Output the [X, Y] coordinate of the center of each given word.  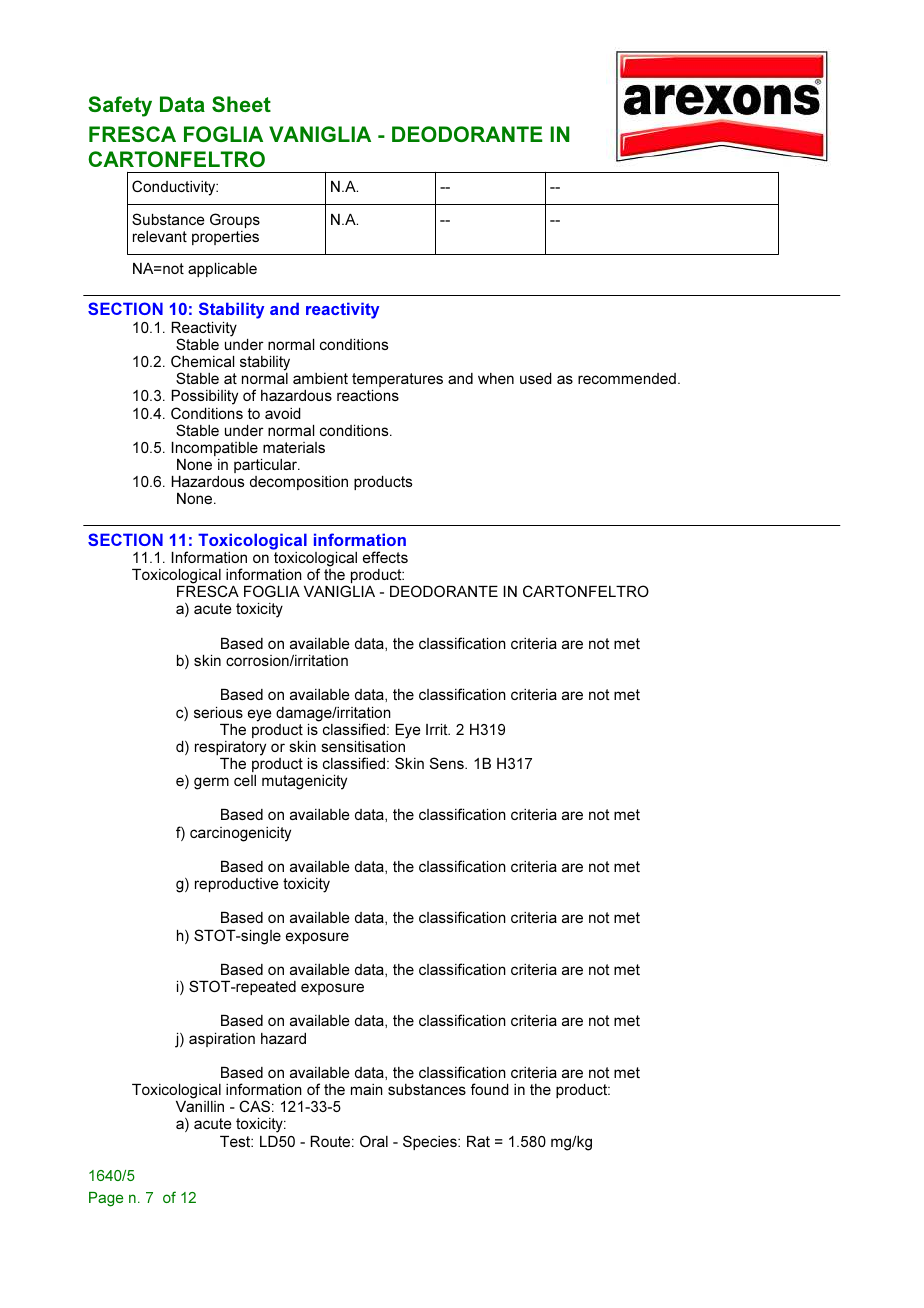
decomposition [299, 483]
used [536, 378]
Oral [374, 1141]
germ [211, 783]
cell [245, 780]
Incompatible [215, 449]
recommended [627, 378]
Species [431, 1142]
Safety [120, 106]
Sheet [241, 104]
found [490, 1089]
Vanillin [200, 1106]
